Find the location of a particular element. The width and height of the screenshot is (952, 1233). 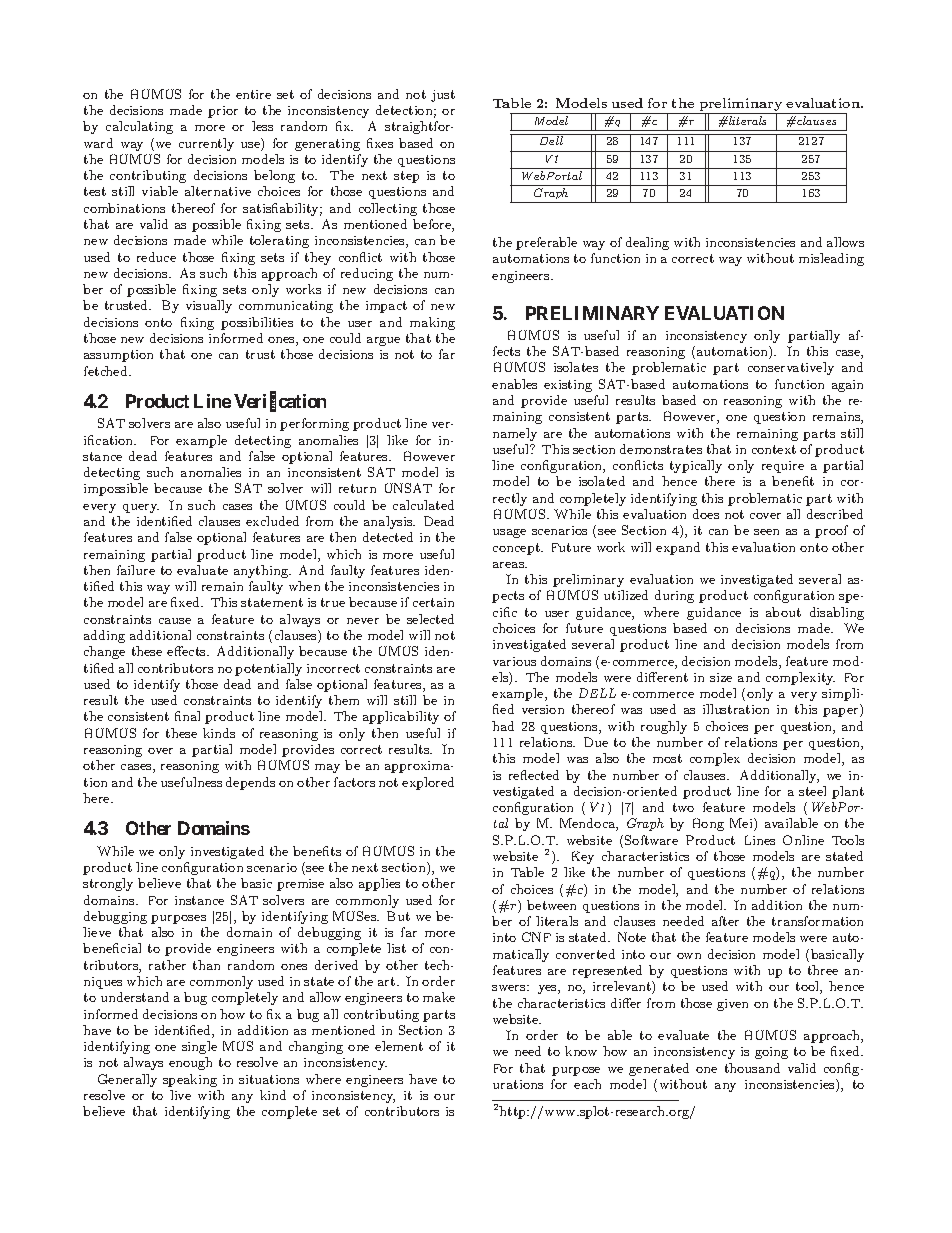

element is located at coordinates (399, 1046).
